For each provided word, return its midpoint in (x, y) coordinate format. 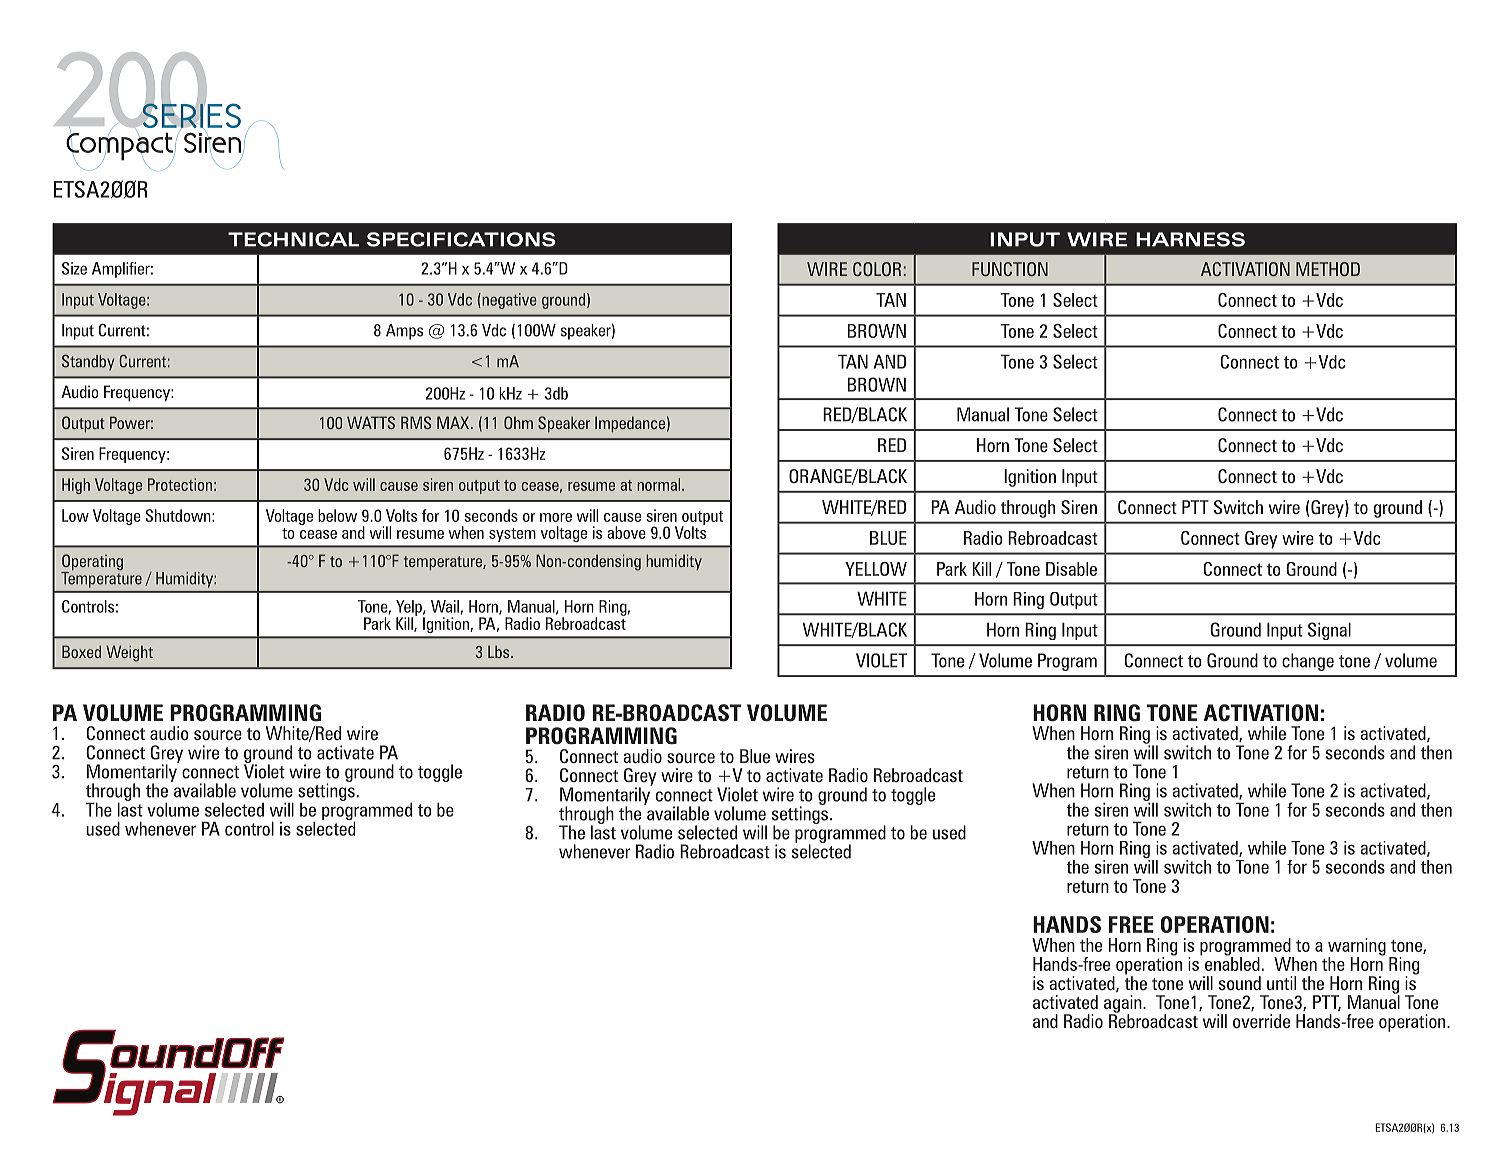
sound (1240, 983)
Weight (129, 653)
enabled (1232, 963)
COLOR (877, 269)
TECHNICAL (293, 239)
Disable (1071, 569)
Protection (180, 484)
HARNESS (1190, 239)
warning (1357, 948)
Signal (1329, 631)
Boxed (81, 651)
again (1124, 1005)
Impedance (630, 424)
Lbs (500, 651)
